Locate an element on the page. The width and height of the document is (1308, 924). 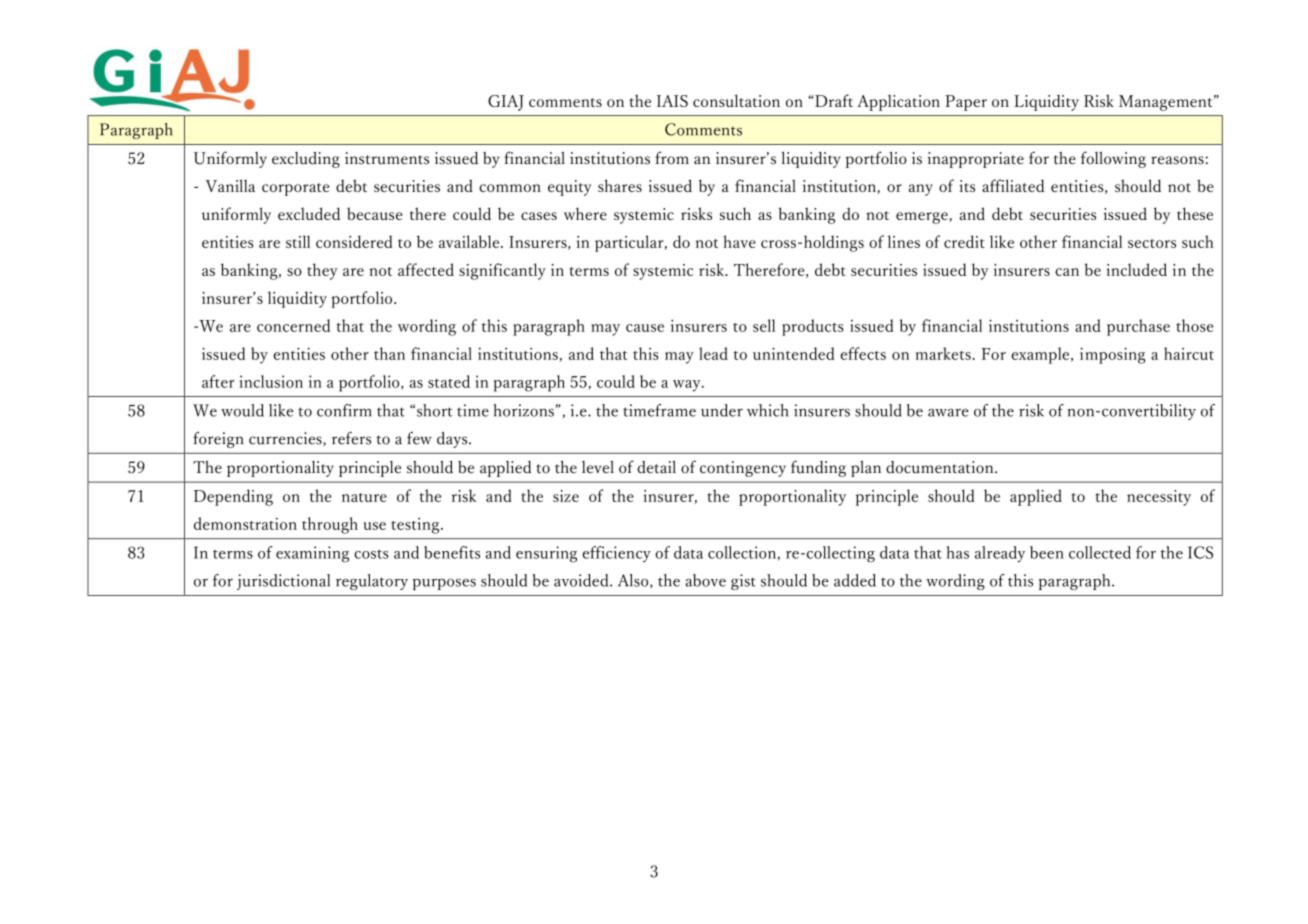
imposing is located at coordinates (1113, 355).
